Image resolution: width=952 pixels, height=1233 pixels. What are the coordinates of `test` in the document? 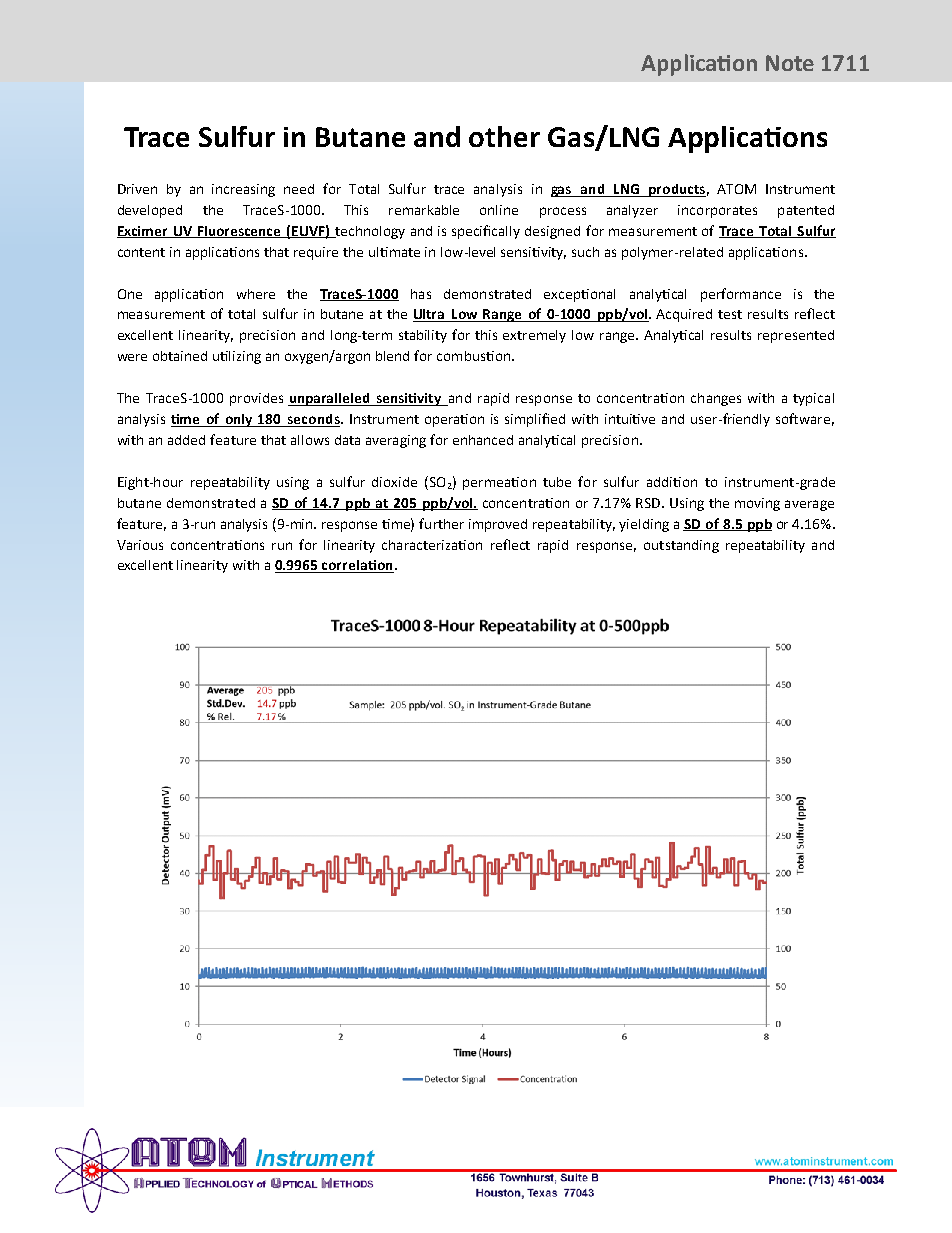 It's located at (730, 314).
